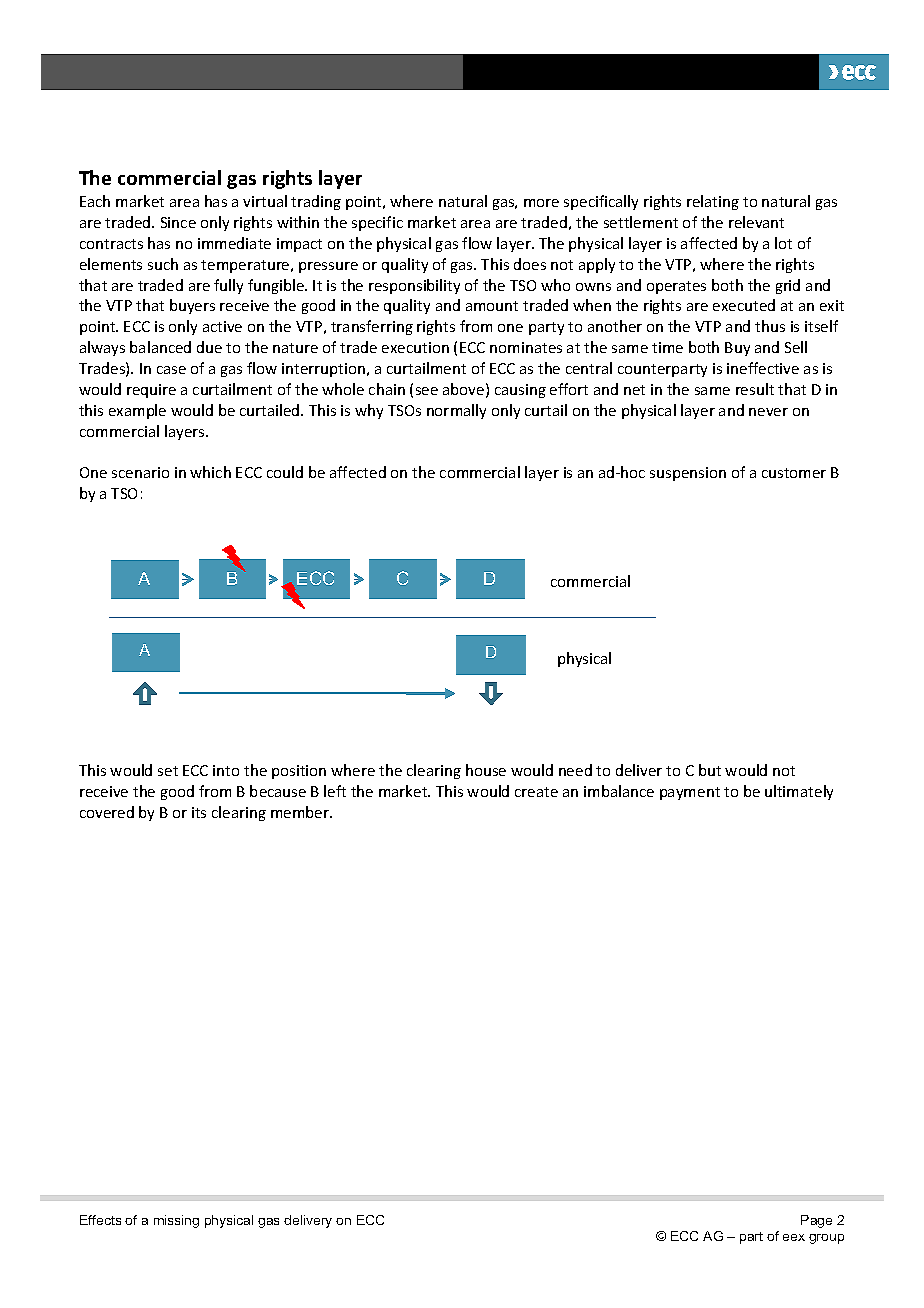 This image has width=924, height=1308. What do you see at coordinates (178, 222) in the image?
I see `Since` at bounding box center [178, 222].
